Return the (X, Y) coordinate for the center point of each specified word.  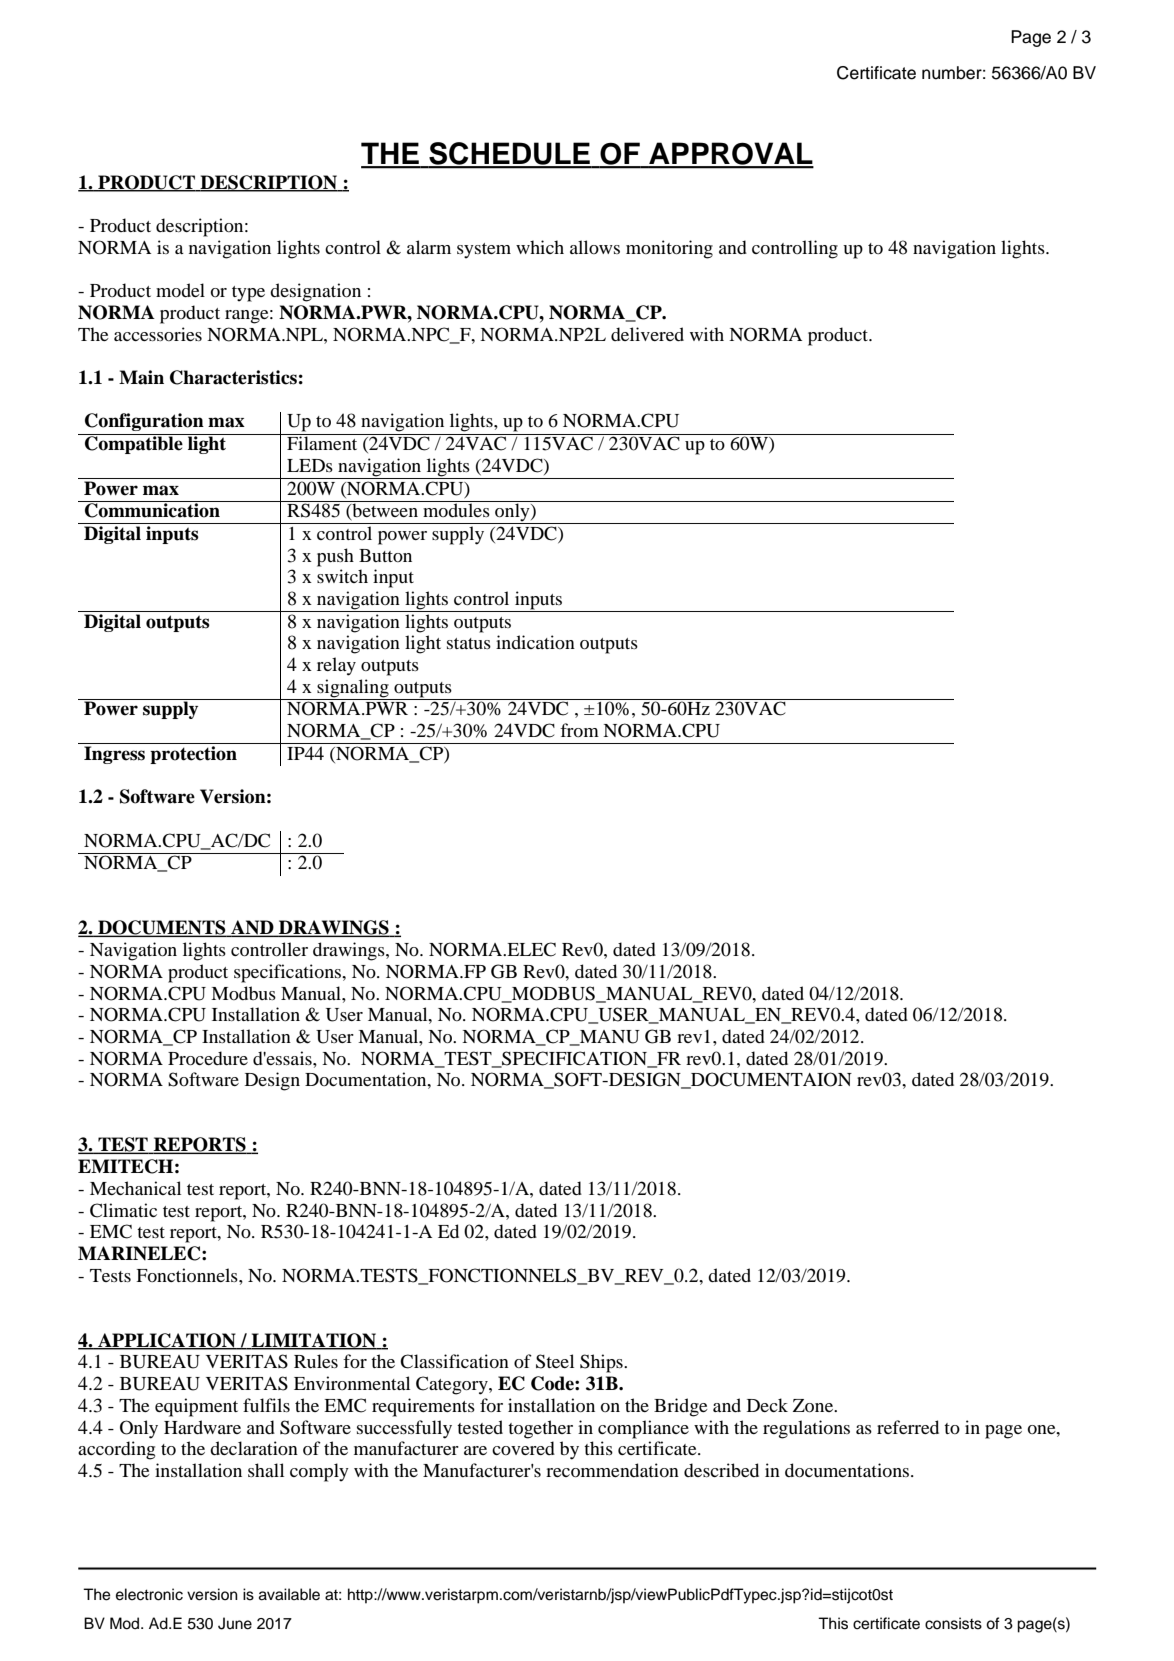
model (180, 290)
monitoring (669, 249)
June (235, 1623)
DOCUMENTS (162, 928)
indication (535, 642)
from (579, 730)
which (540, 247)
